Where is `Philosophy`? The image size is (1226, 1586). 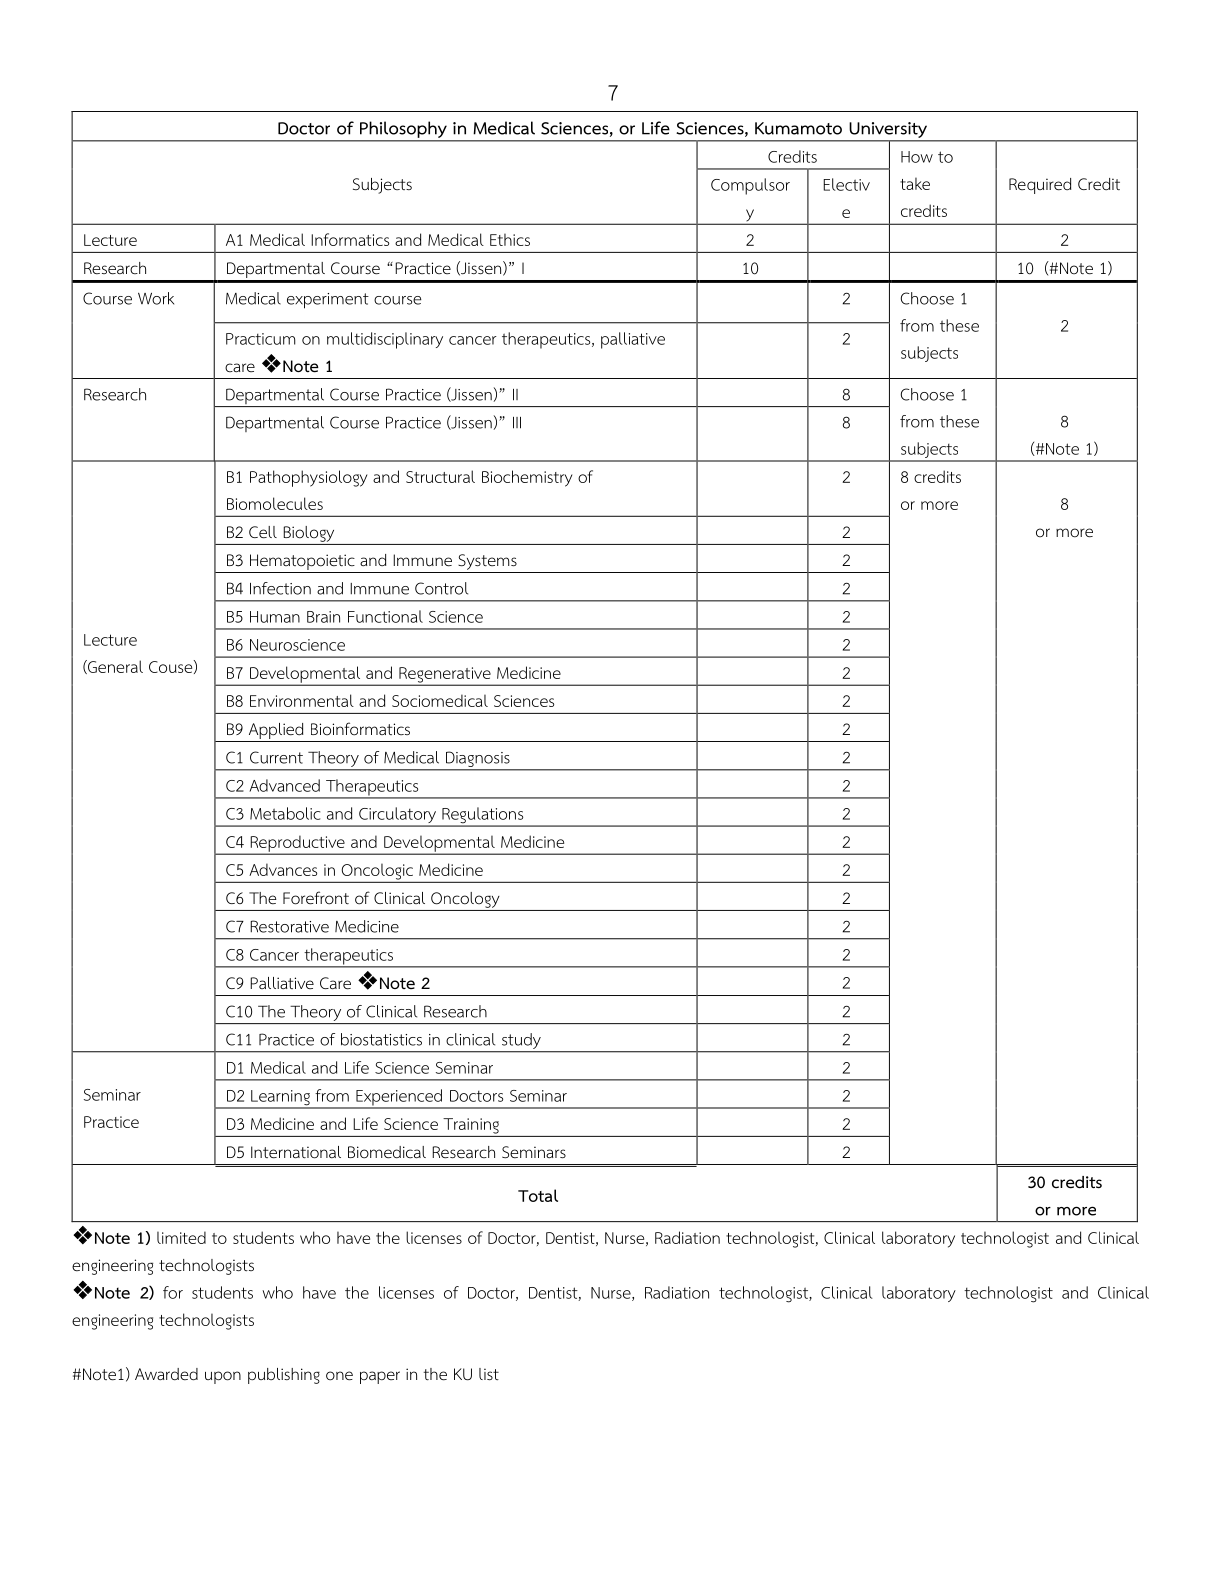 Philosophy is located at coordinates (403, 130).
